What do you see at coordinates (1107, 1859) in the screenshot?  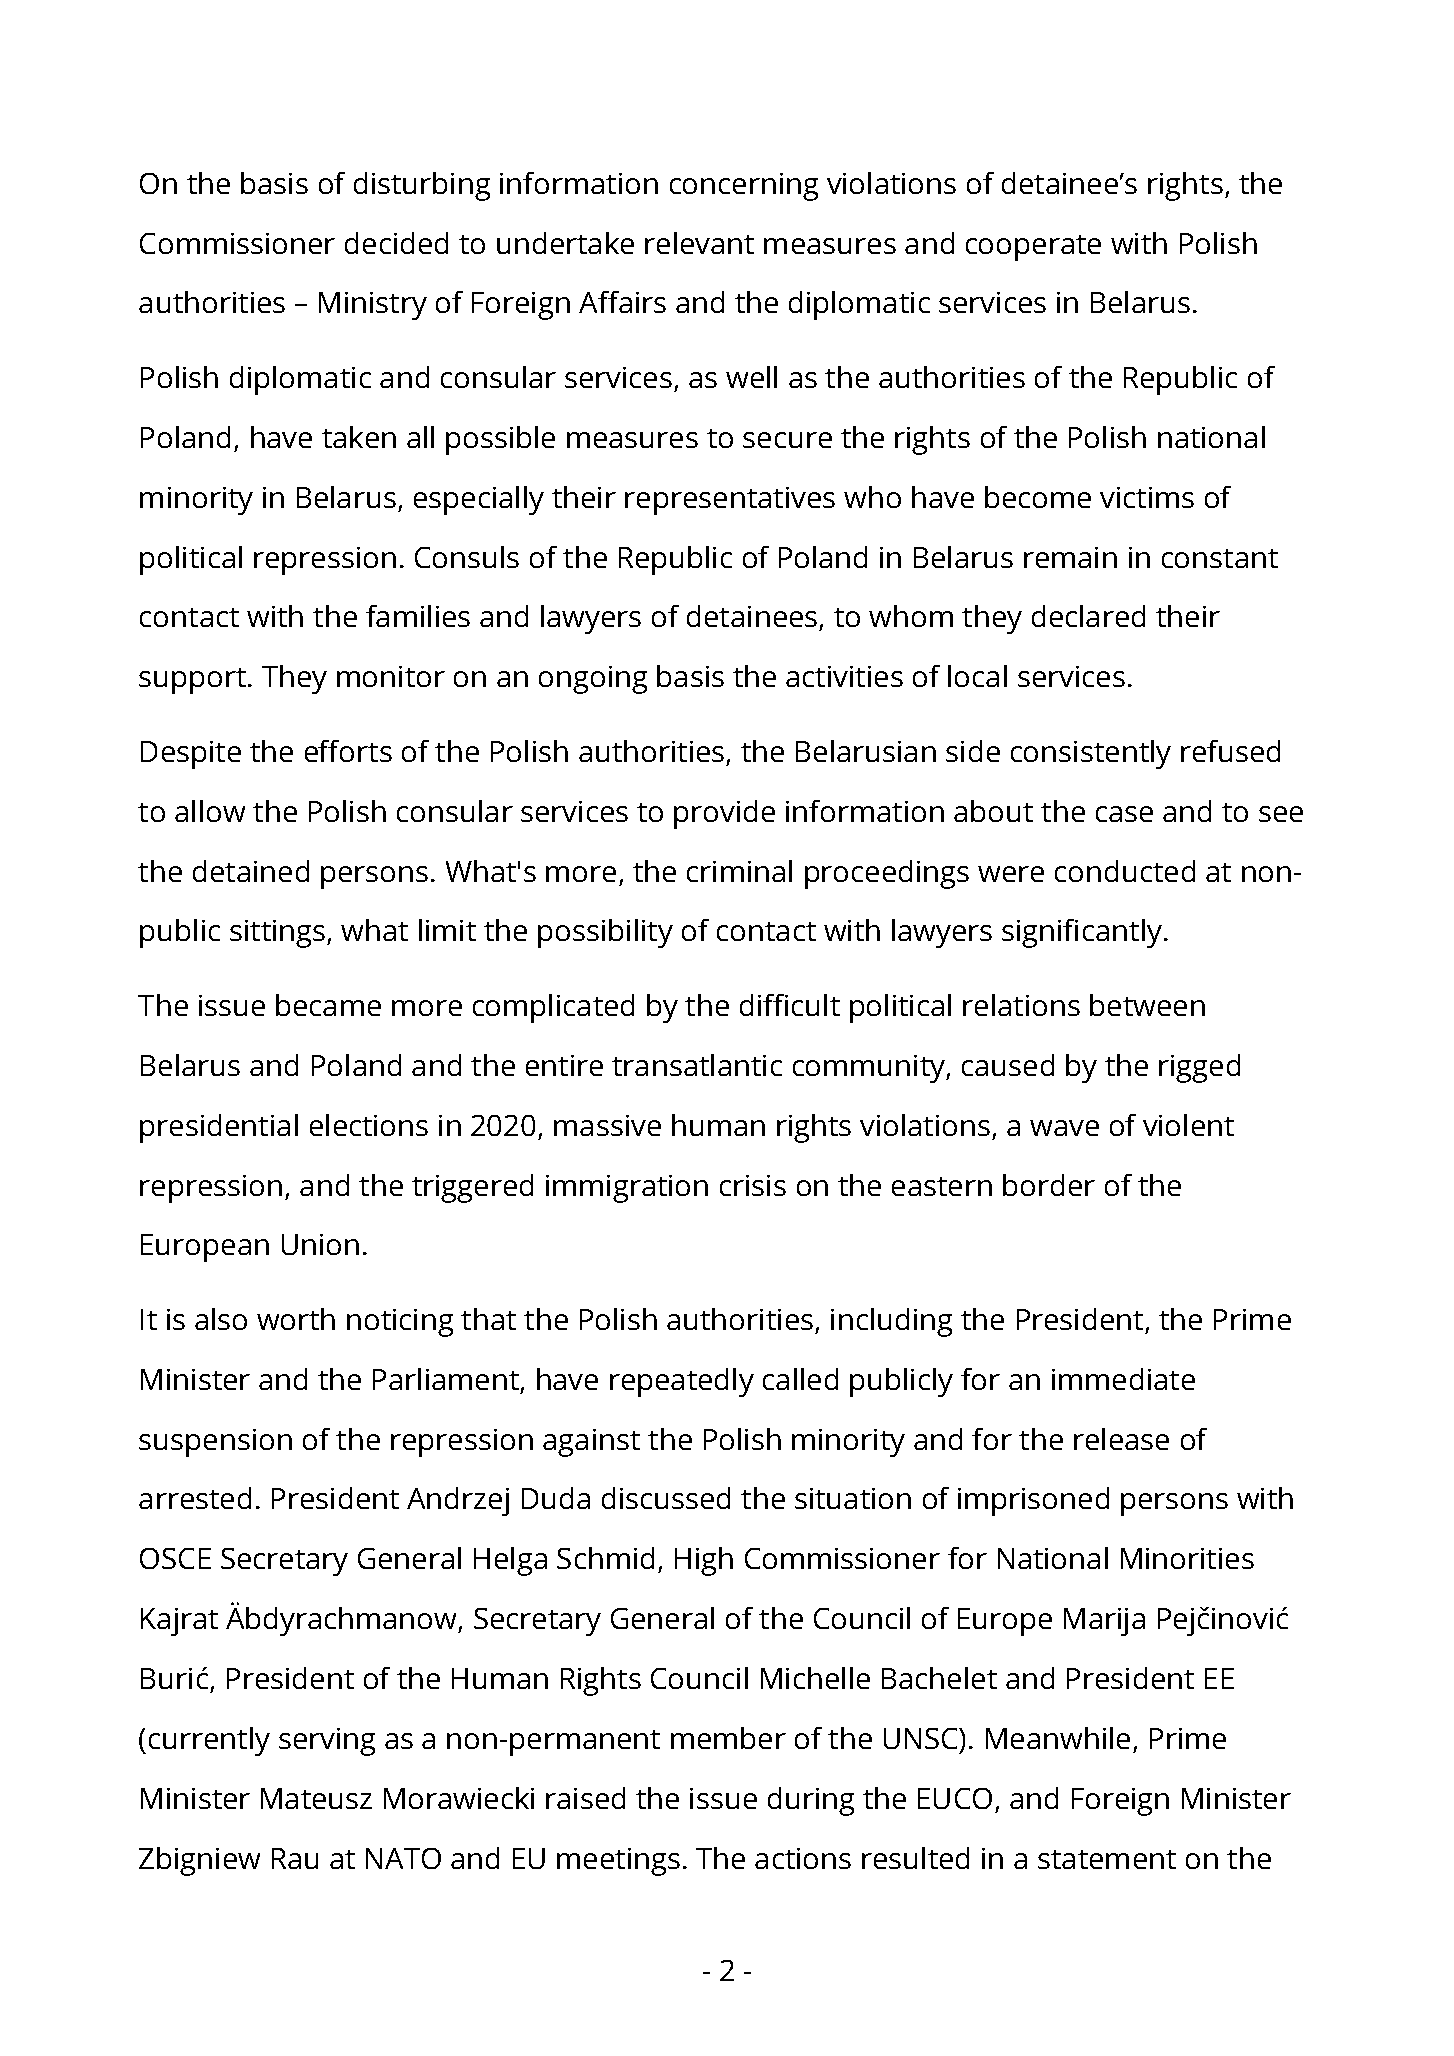 I see `statement` at bounding box center [1107, 1859].
